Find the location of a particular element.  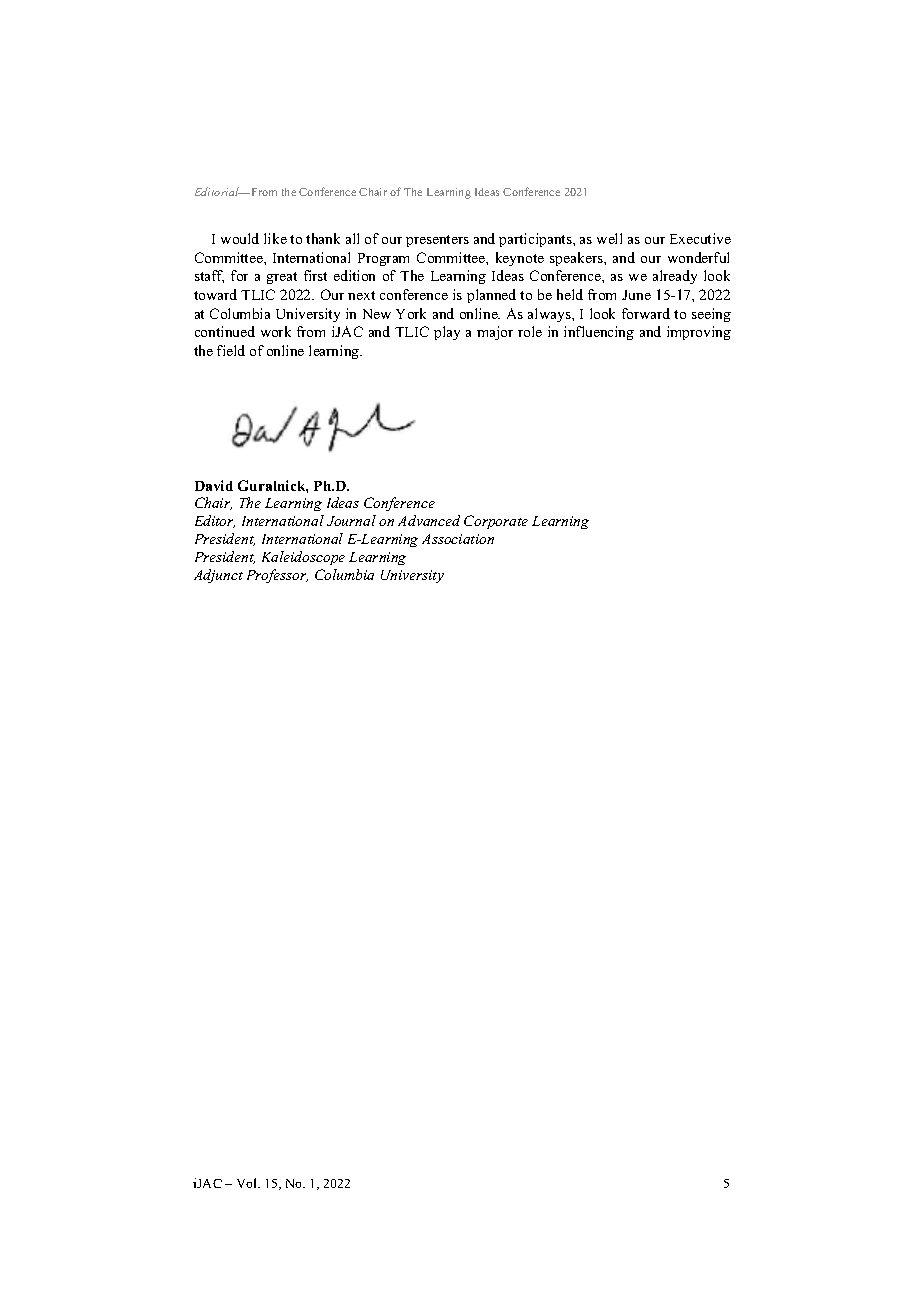

presenters is located at coordinates (437, 241).
